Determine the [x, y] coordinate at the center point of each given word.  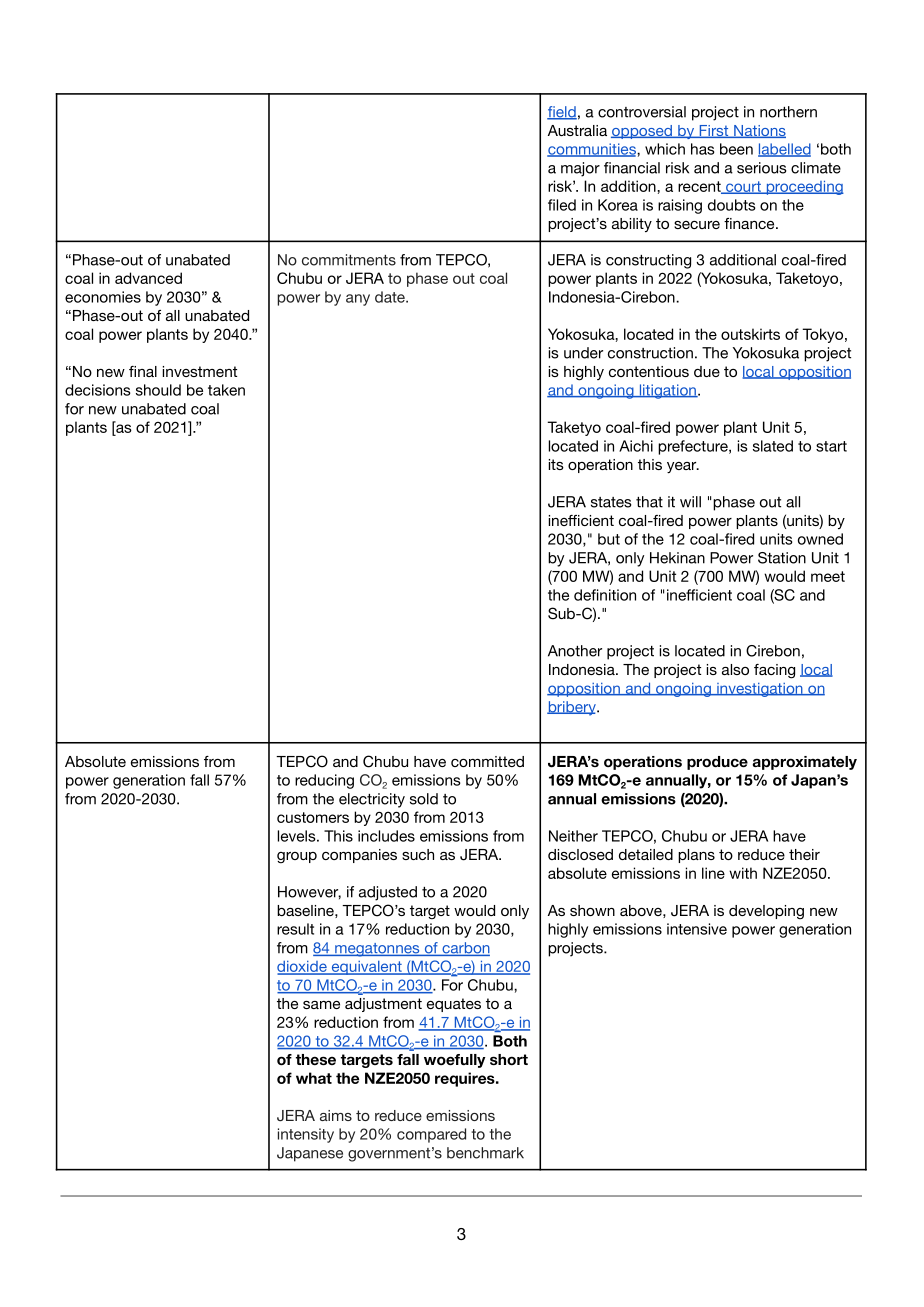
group [297, 858]
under [583, 353]
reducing [324, 781]
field [562, 113]
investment [200, 371]
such [418, 854]
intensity [306, 1135]
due [707, 371]
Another [575, 651]
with [743, 873]
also [735, 669]
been [736, 149]
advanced [148, 278]
